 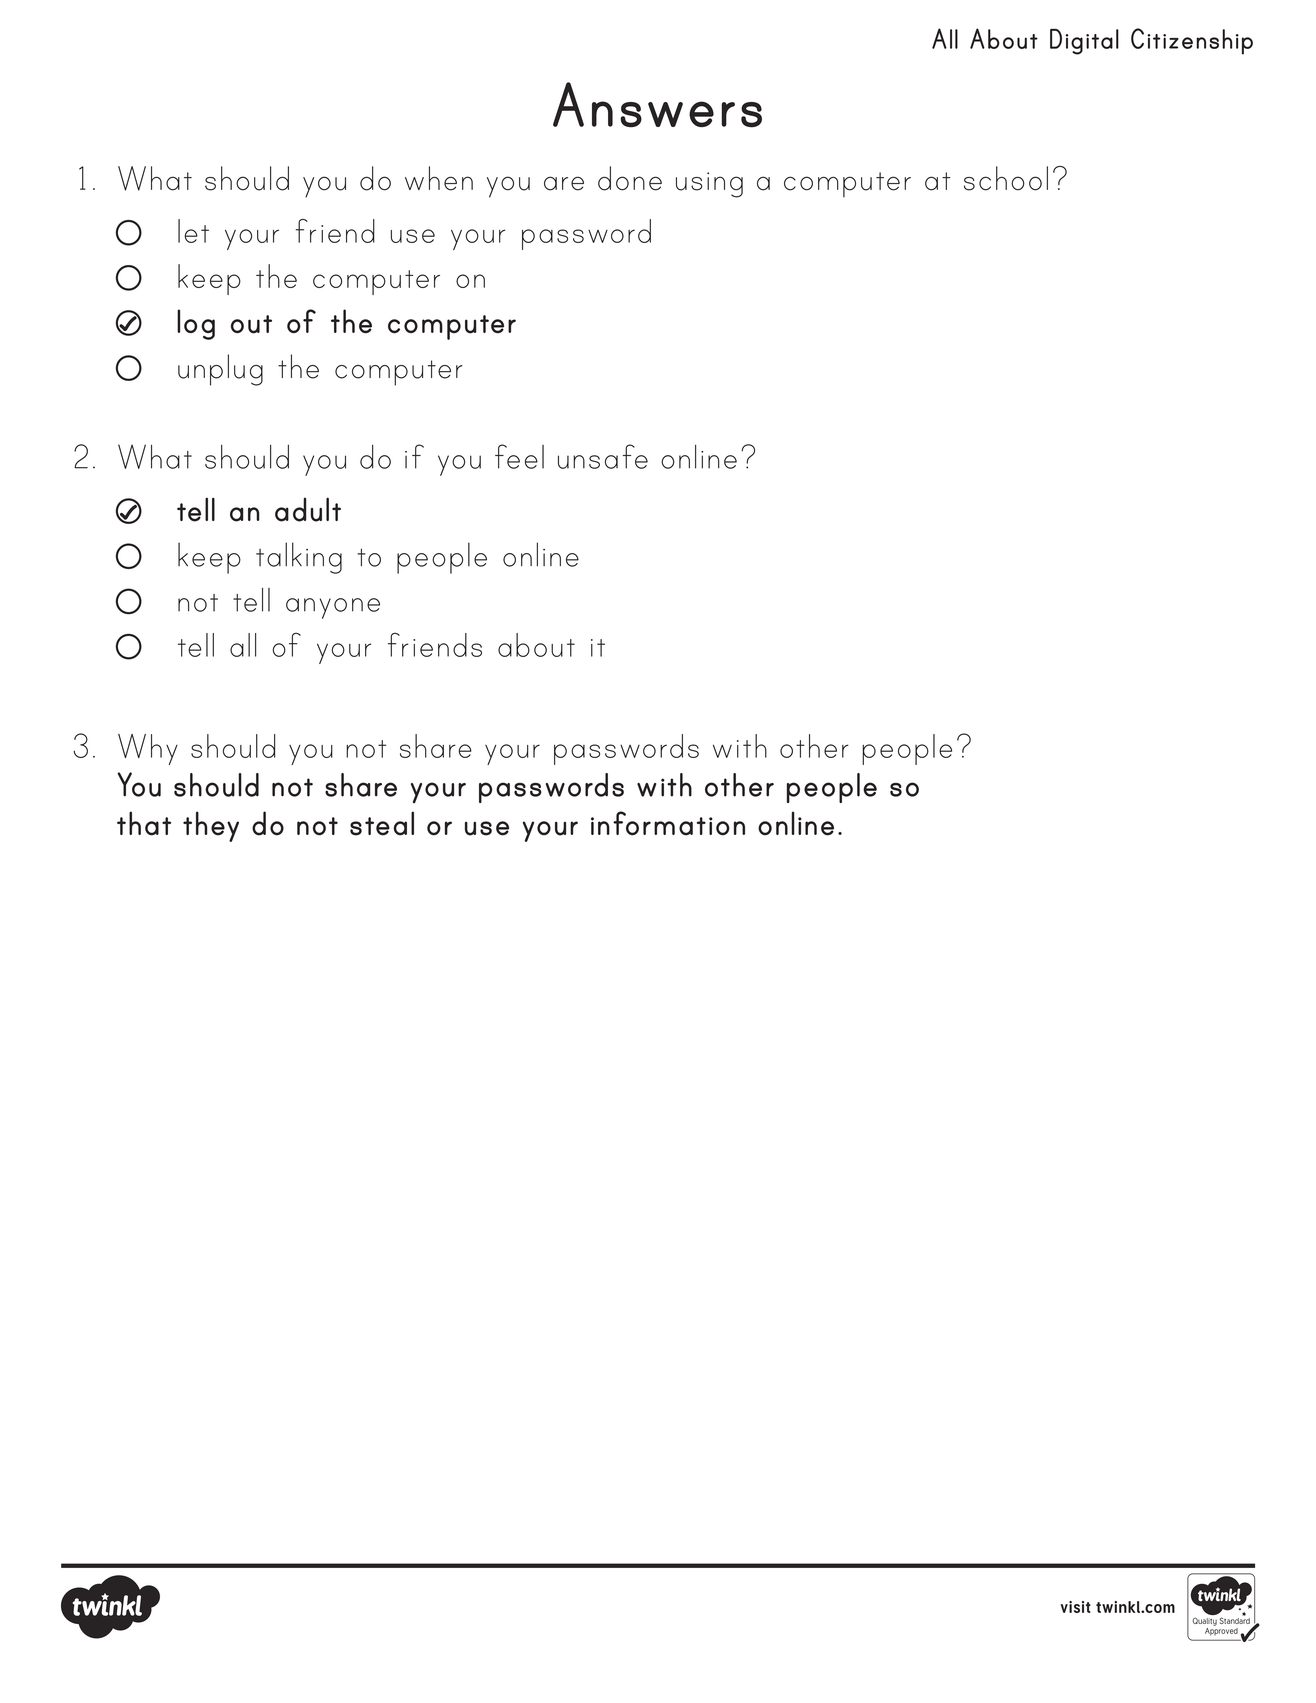 What do you see at coordinates (603, 456) in the document?
I see `unsafe` at bounding box center [603, 456].
